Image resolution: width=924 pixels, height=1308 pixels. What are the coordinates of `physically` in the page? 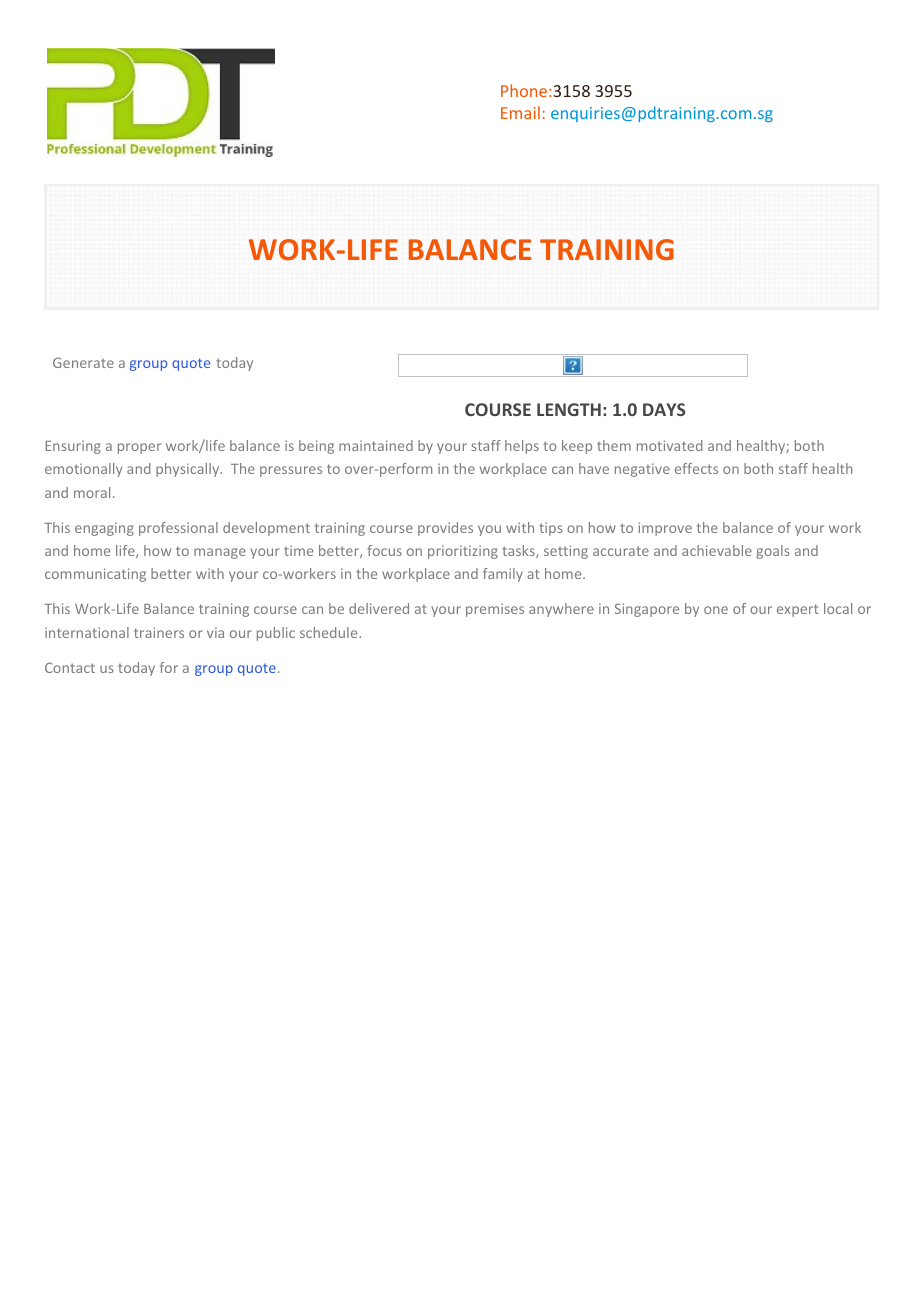 It's located at (189, 470).
